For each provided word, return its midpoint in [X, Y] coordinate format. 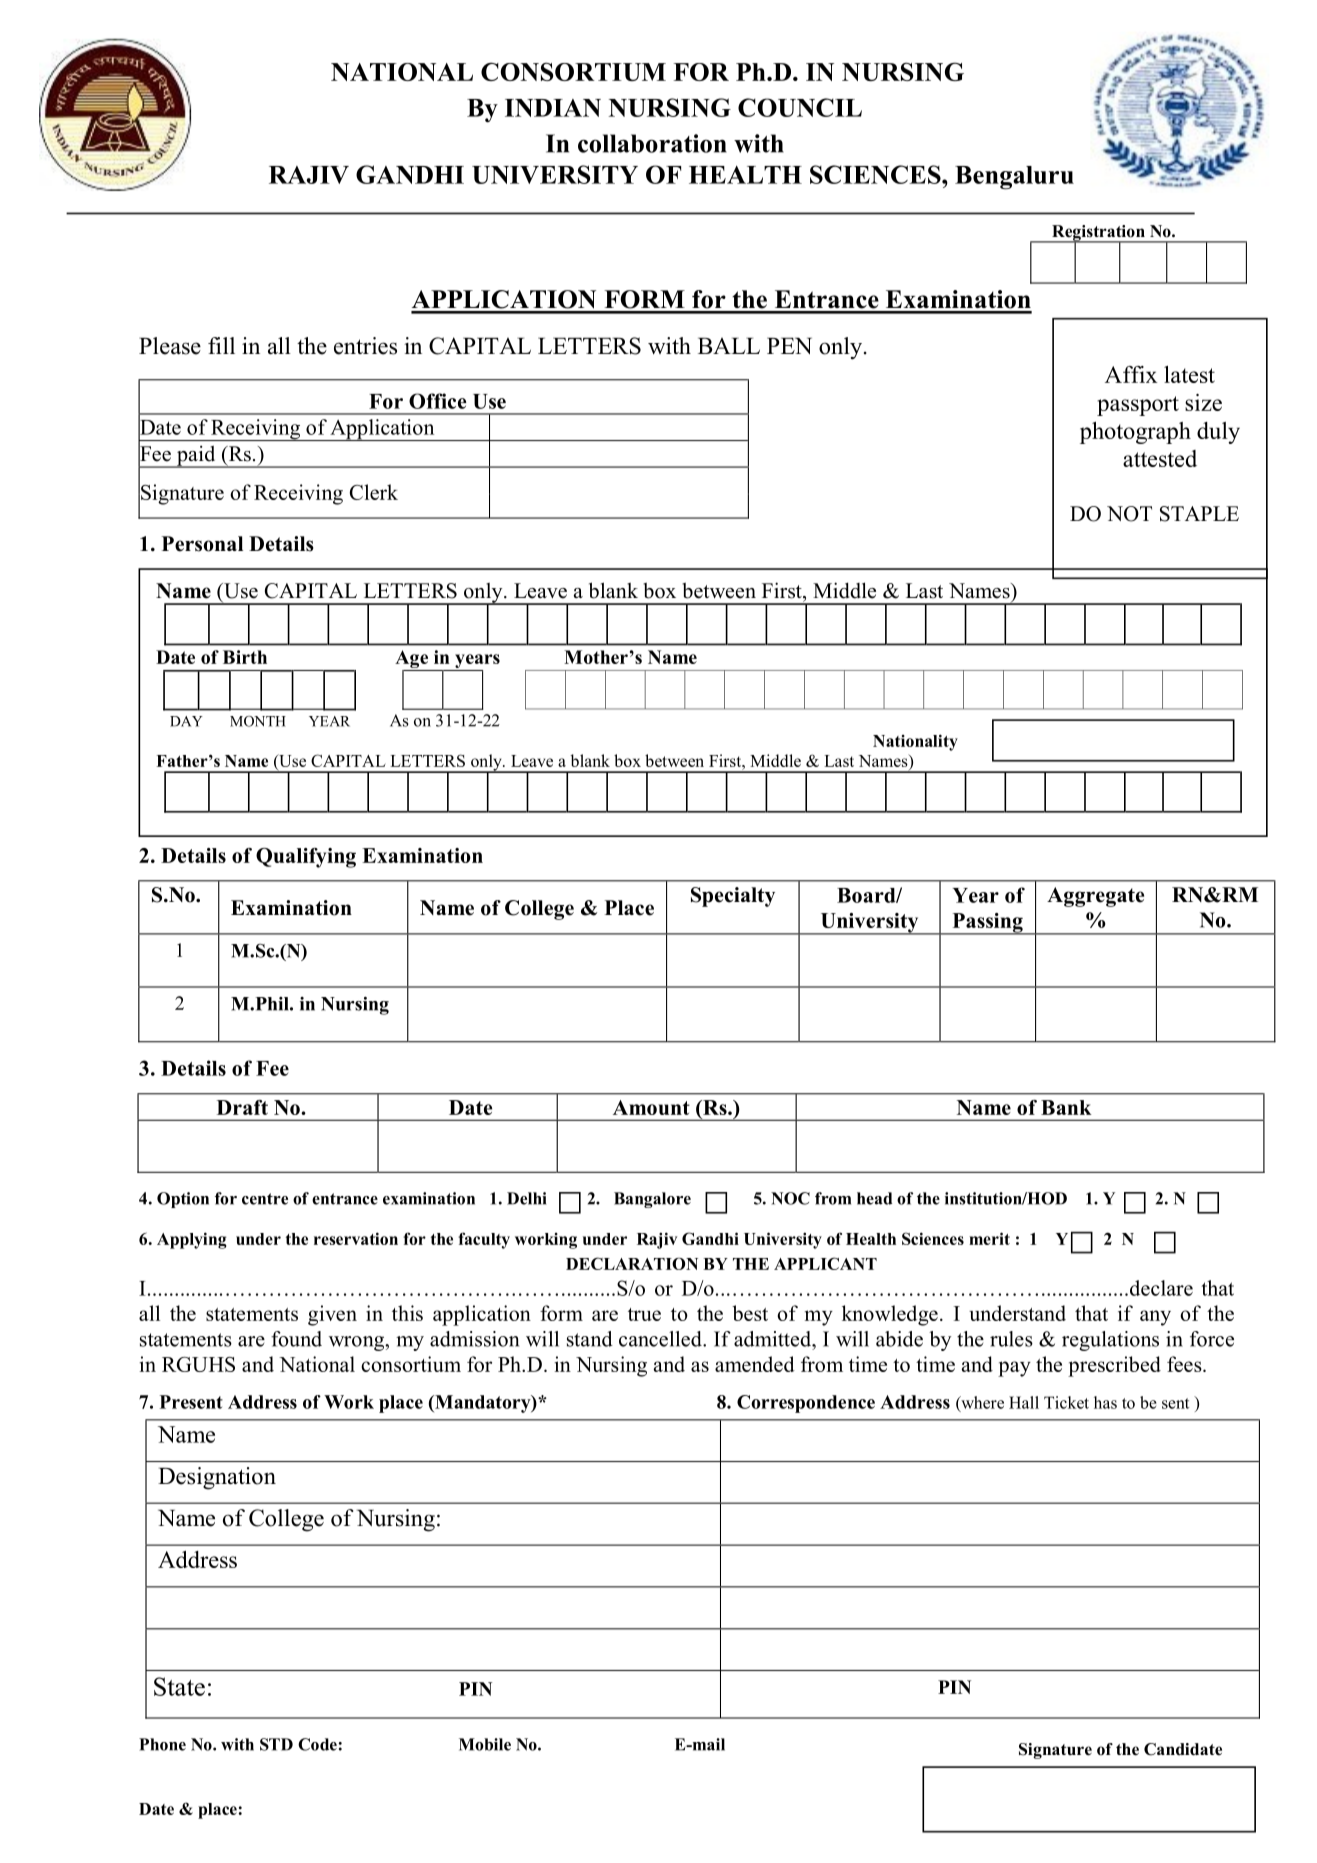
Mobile [485, 1744]
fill [221, 345]
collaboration [652, 143]
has [1105, 1402]
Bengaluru [1014, 178]
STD [276, 1744]
